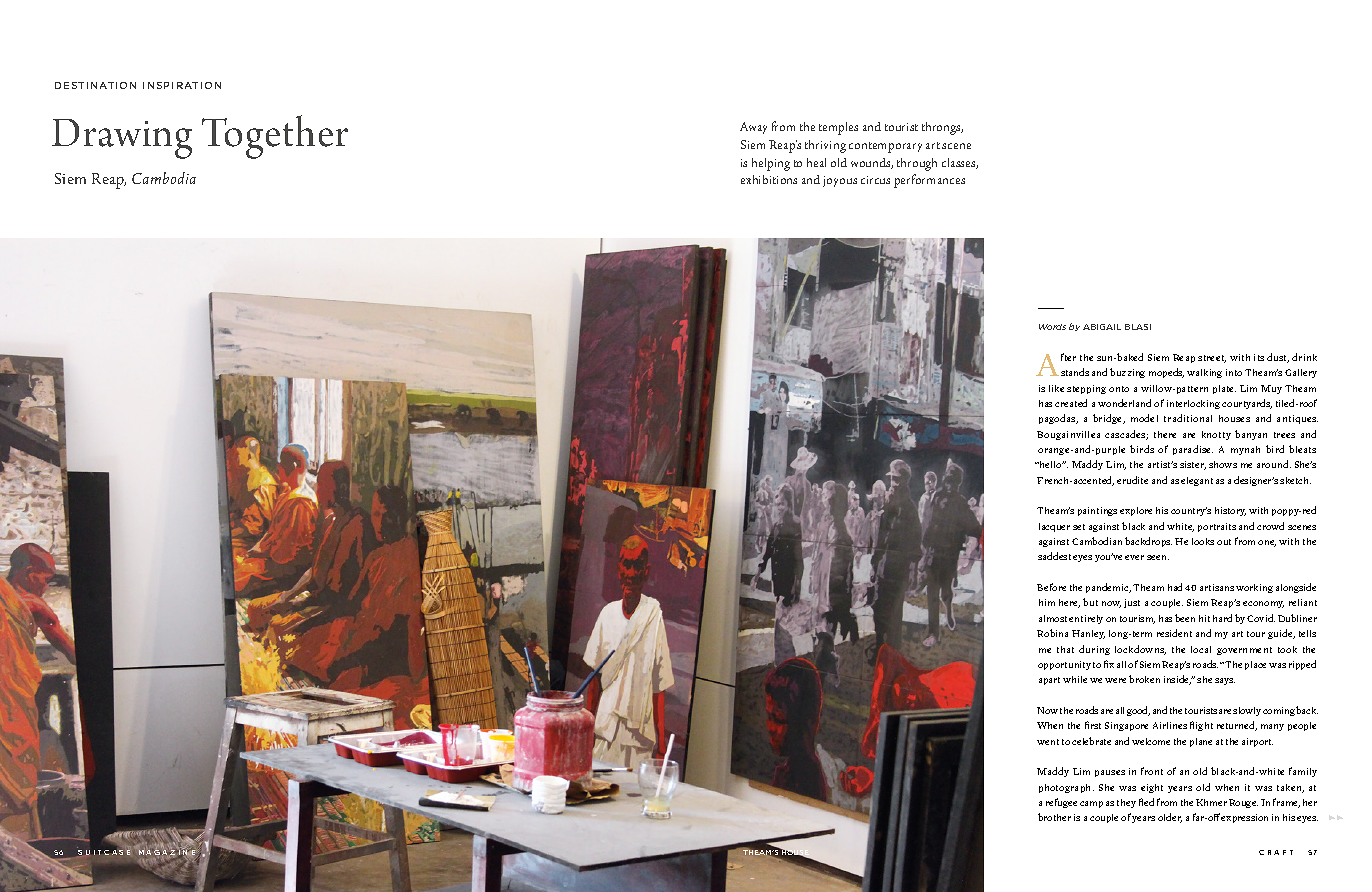 This screenshot has width=1372, height=892. I want to click on Drawing, so click(122, 139).
